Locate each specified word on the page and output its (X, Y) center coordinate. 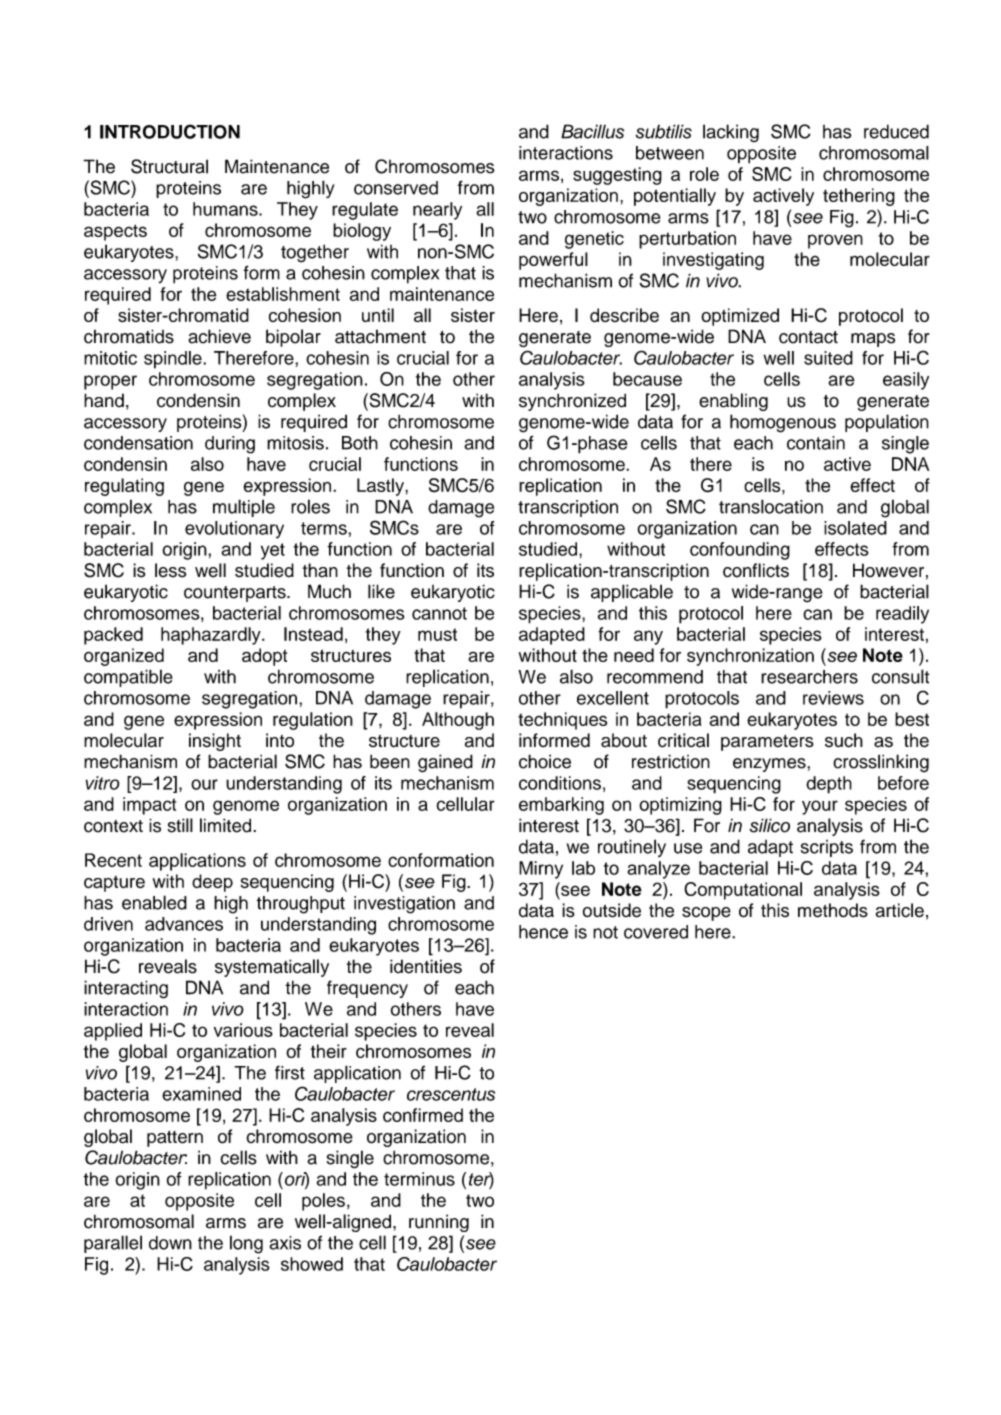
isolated (855, 528)
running (439, 1223)
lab (583, 868)
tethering (859, 197)
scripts (827, 848)
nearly (437, 211)
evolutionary (234, 530)
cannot (439, 613)
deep (212, 883)
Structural (169, 166)
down (170, 1243)
